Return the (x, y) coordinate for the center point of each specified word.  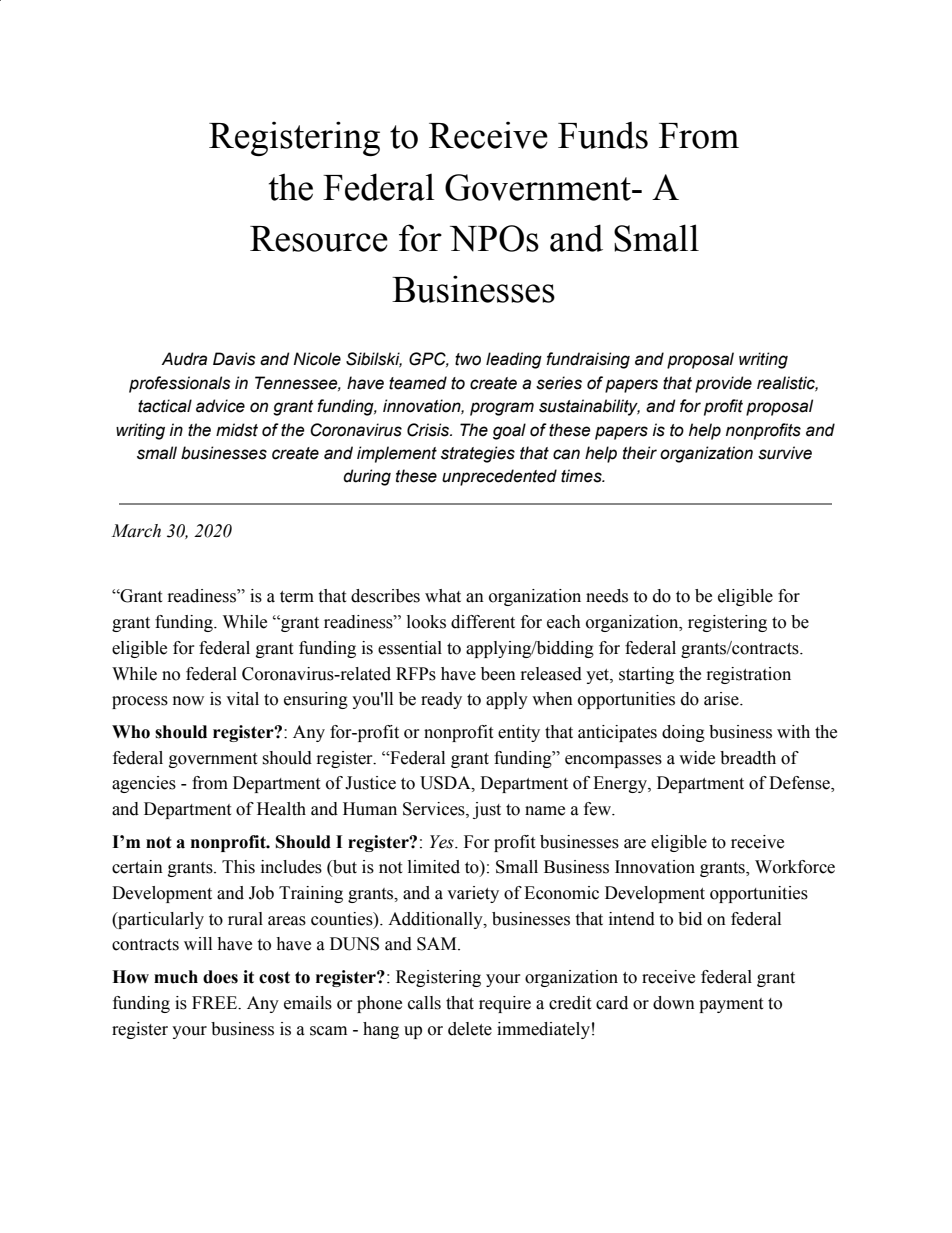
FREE (215, 1002)
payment (731, 1005)
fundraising (588, 360)
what (443, 596)
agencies (144, 784)
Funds (603, 135)
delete (470, 1029)
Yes (443, 842)
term (297, 597)
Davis (234, 359)
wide (697, 758)
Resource (319, 239)
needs (607, 596)
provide (723, 384)
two (468, 359)
